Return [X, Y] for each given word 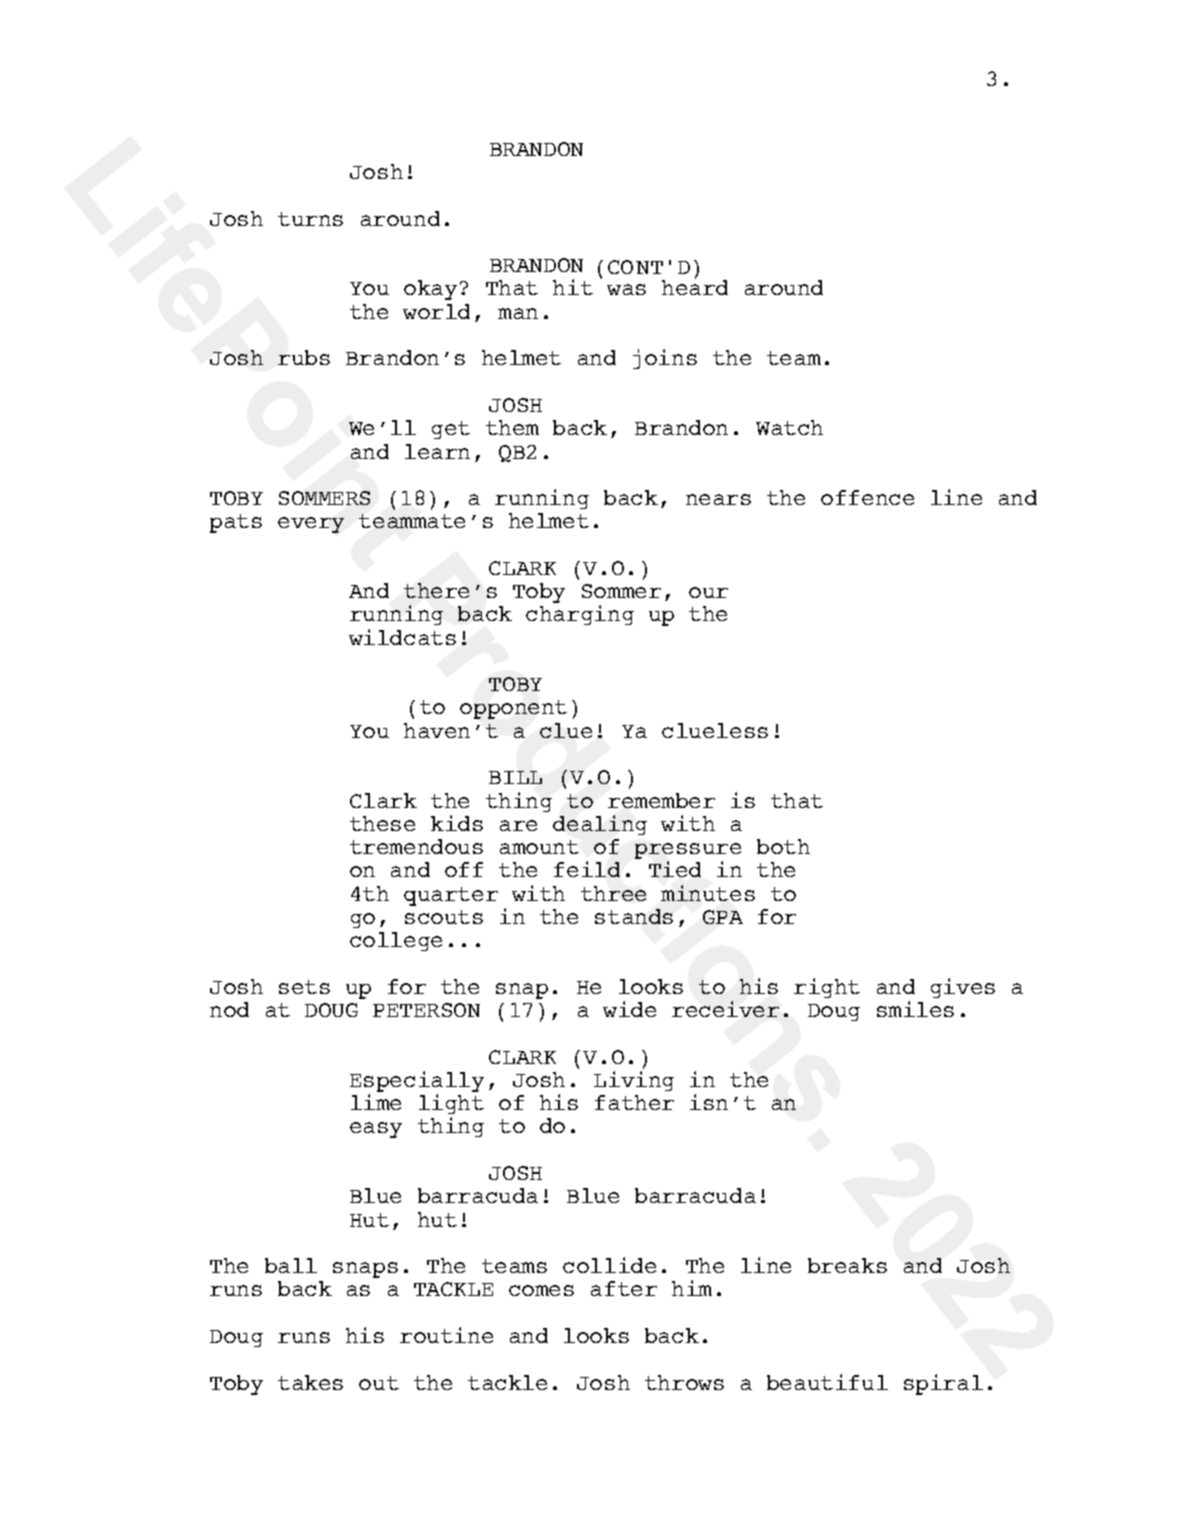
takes [310, 1382]
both [783, 846]
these [382, 823]
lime [376, 1102]
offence [867, 497]
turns [310, 219]
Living [634, 1081]
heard [695, 286]
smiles [915, 1009]
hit [573, 287]
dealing [600, 825]
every [311, 525]
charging [580, 615]
